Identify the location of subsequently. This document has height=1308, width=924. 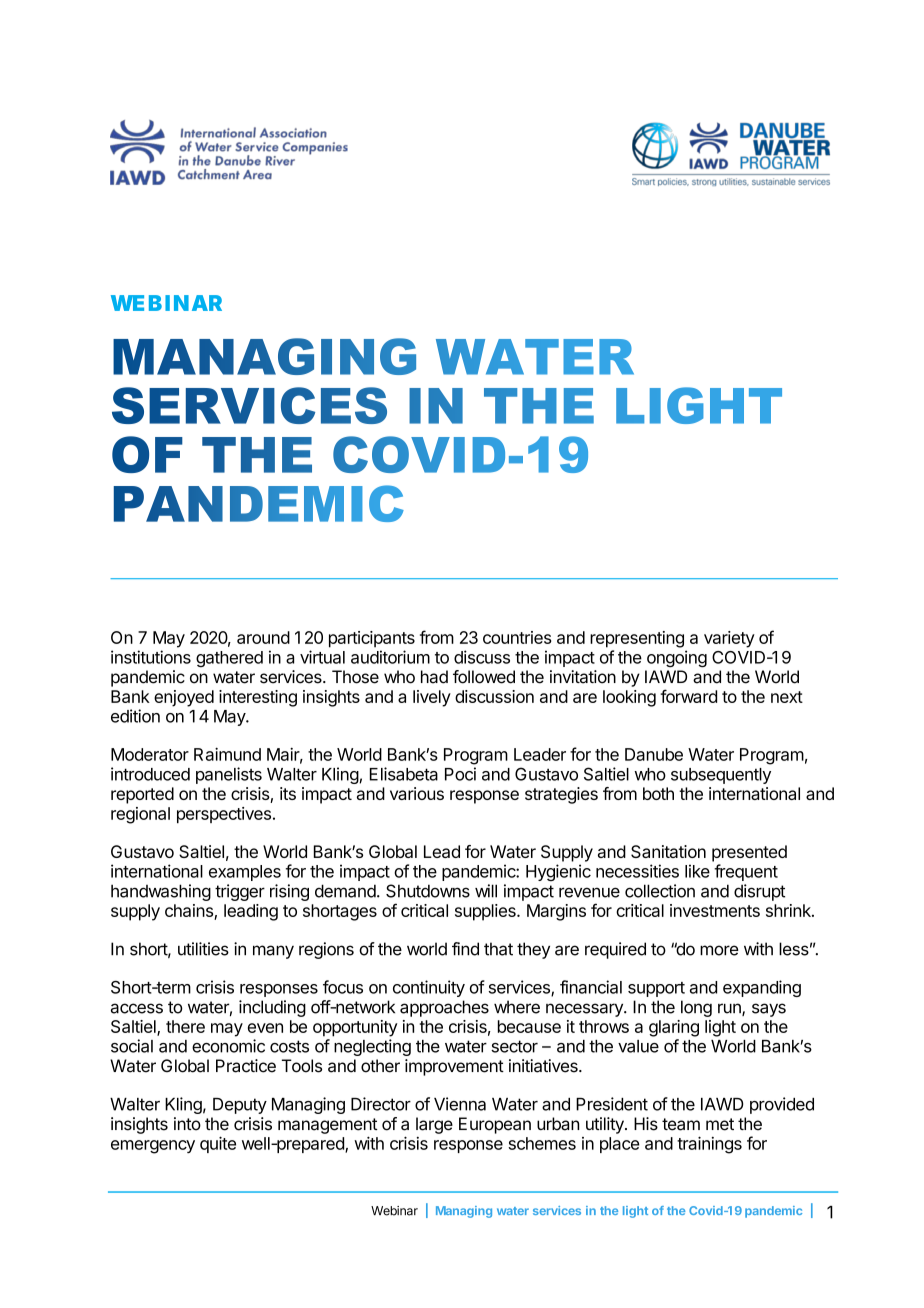
(721, 776).
